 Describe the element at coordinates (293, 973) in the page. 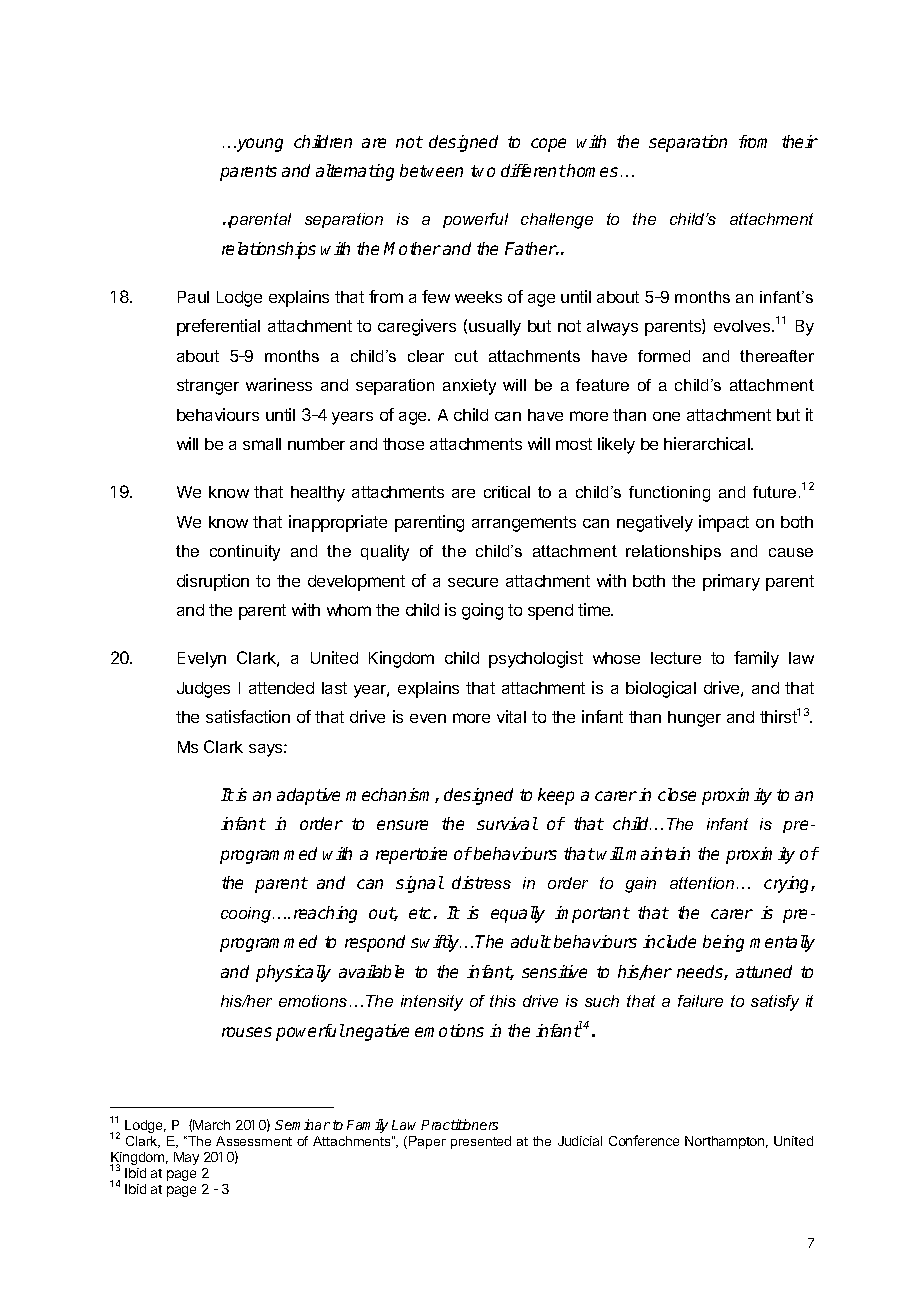

I see `physically` at that location.
